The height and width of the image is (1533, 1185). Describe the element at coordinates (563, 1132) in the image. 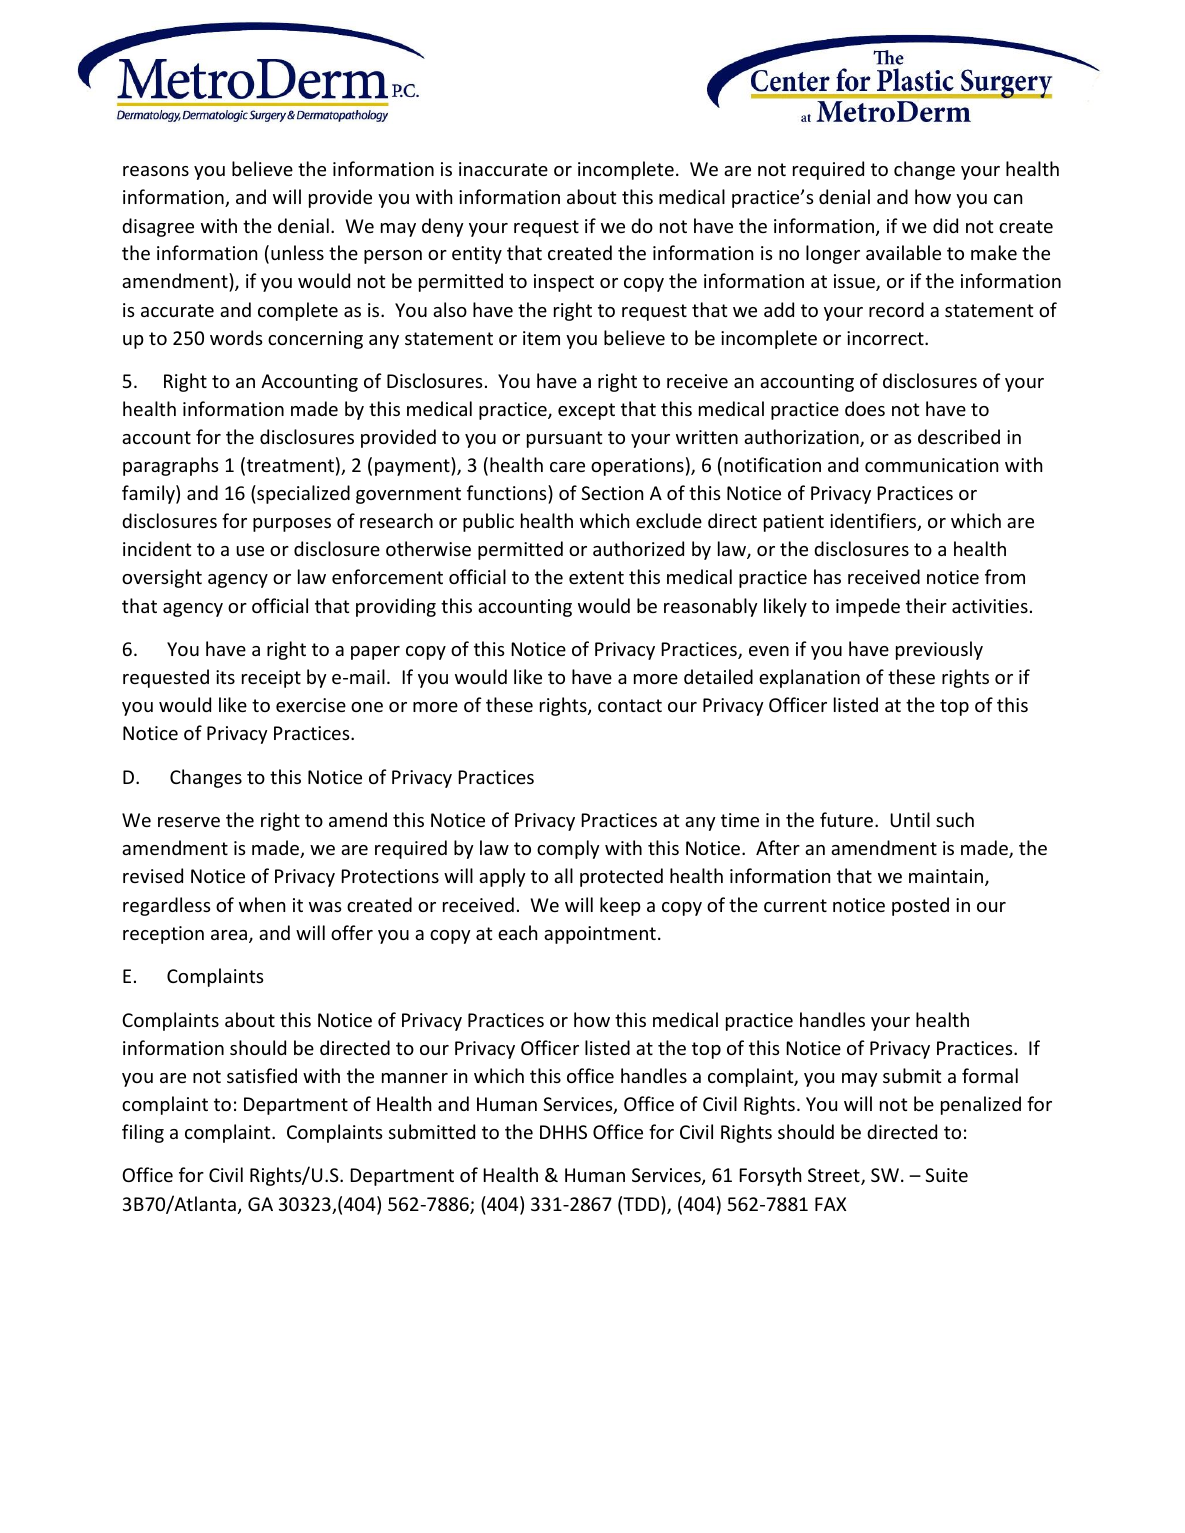

I see `DHHS` at that location.
